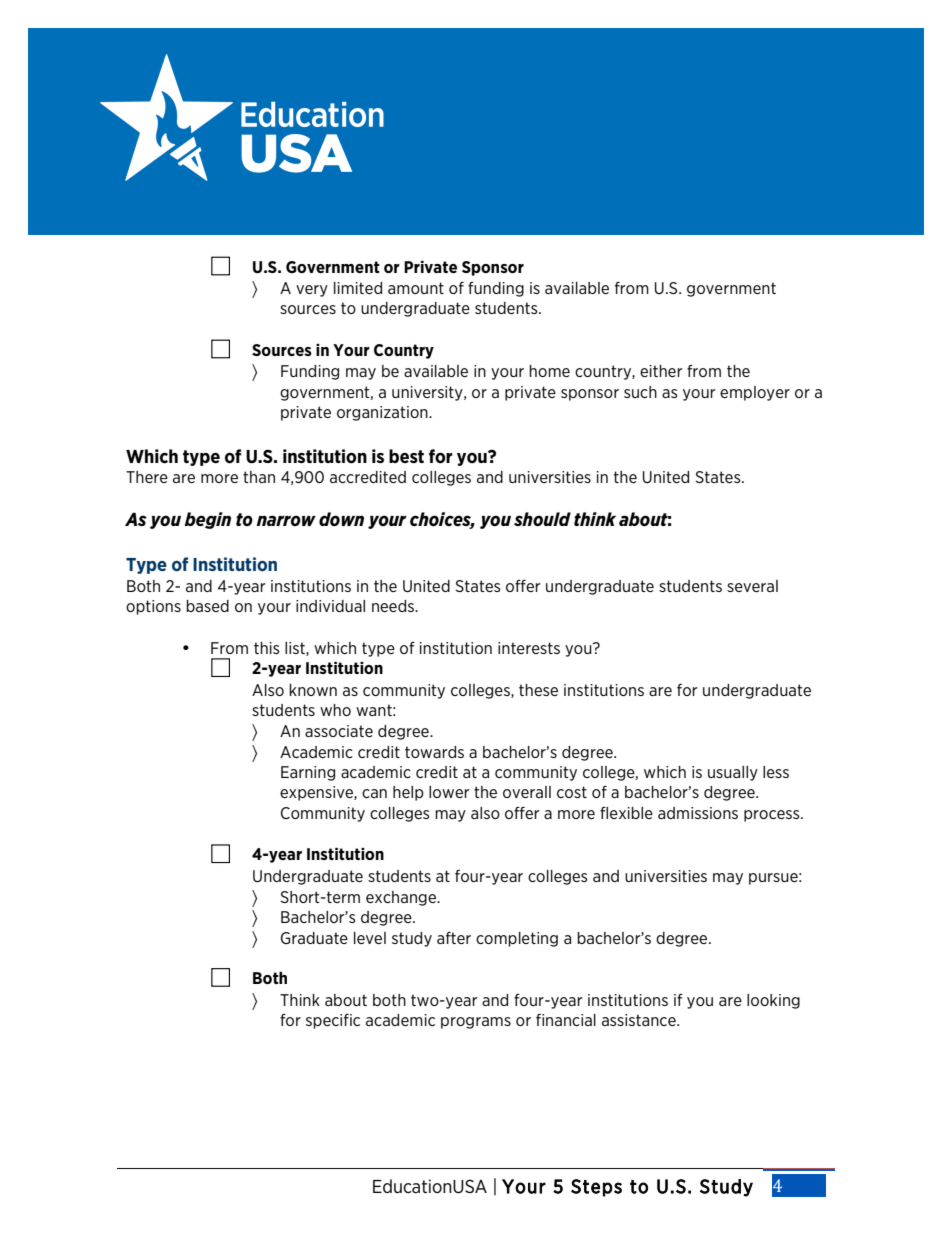 The image size is (952, 1233). What do you see at coordinates (333, 1021) in the page?
I see `specific` at bounding box center [333, 1021].
